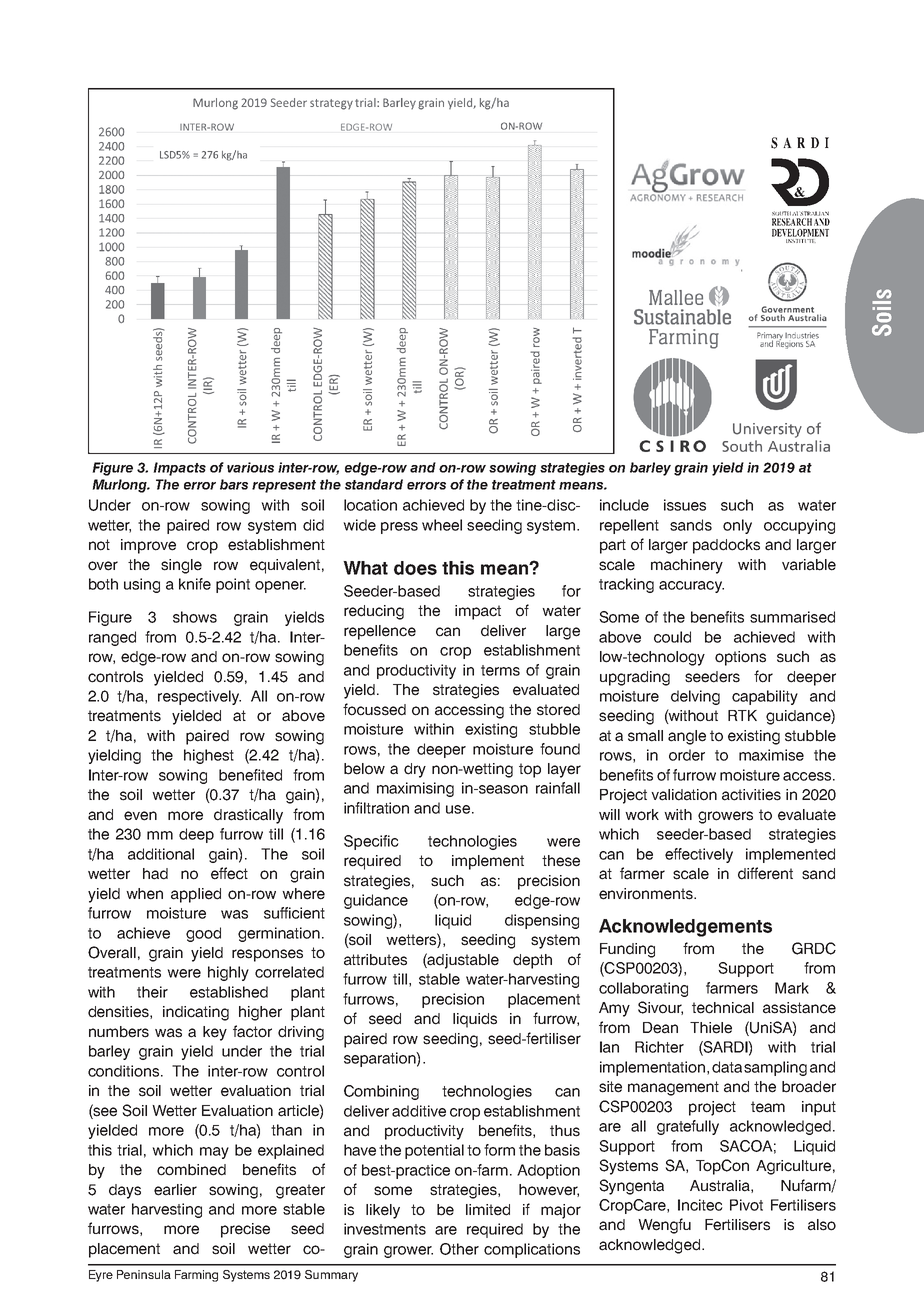 The height and width of the image is (1308, 924). What do you see at coordinates (203, 934) in the image?
I see `good` at bounding box center [203, 934].
